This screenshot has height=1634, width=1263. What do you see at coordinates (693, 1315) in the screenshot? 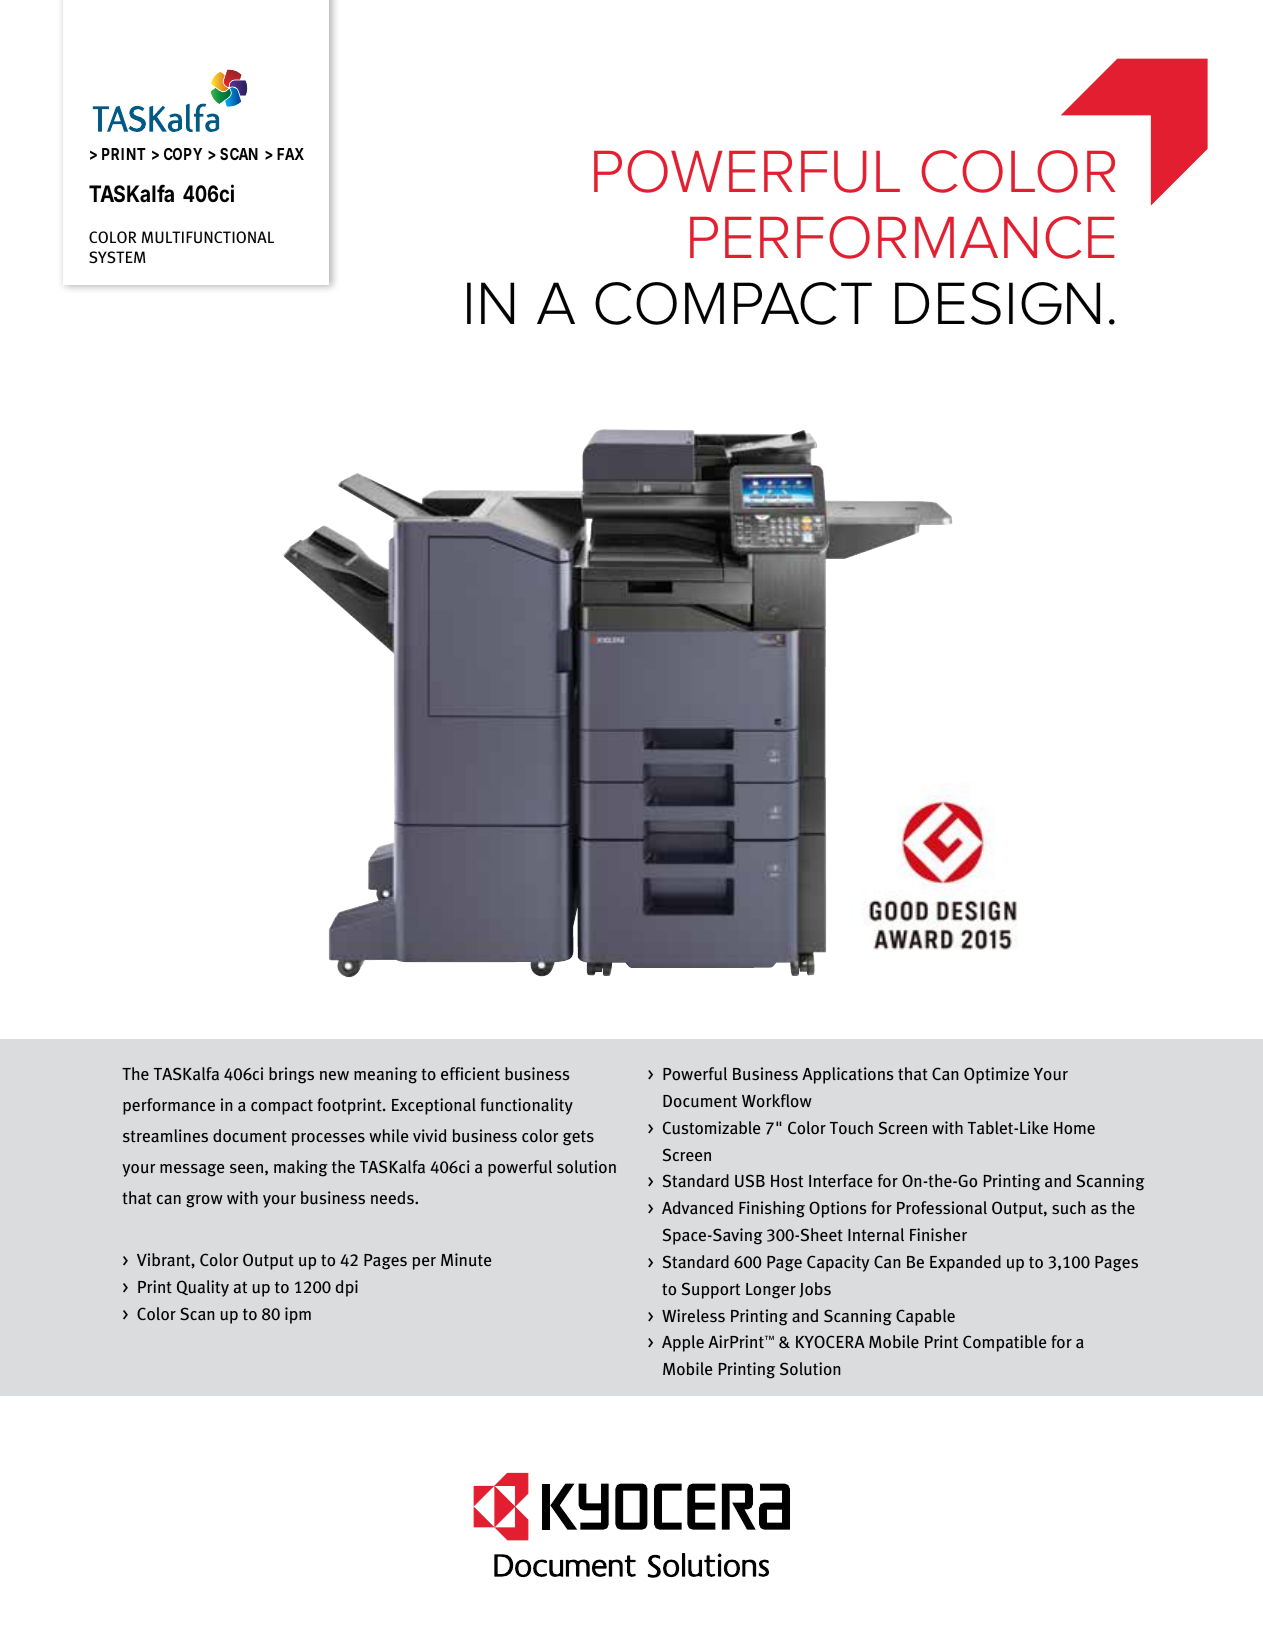
I see `Wireless` at bounding box center [693, 1315].
